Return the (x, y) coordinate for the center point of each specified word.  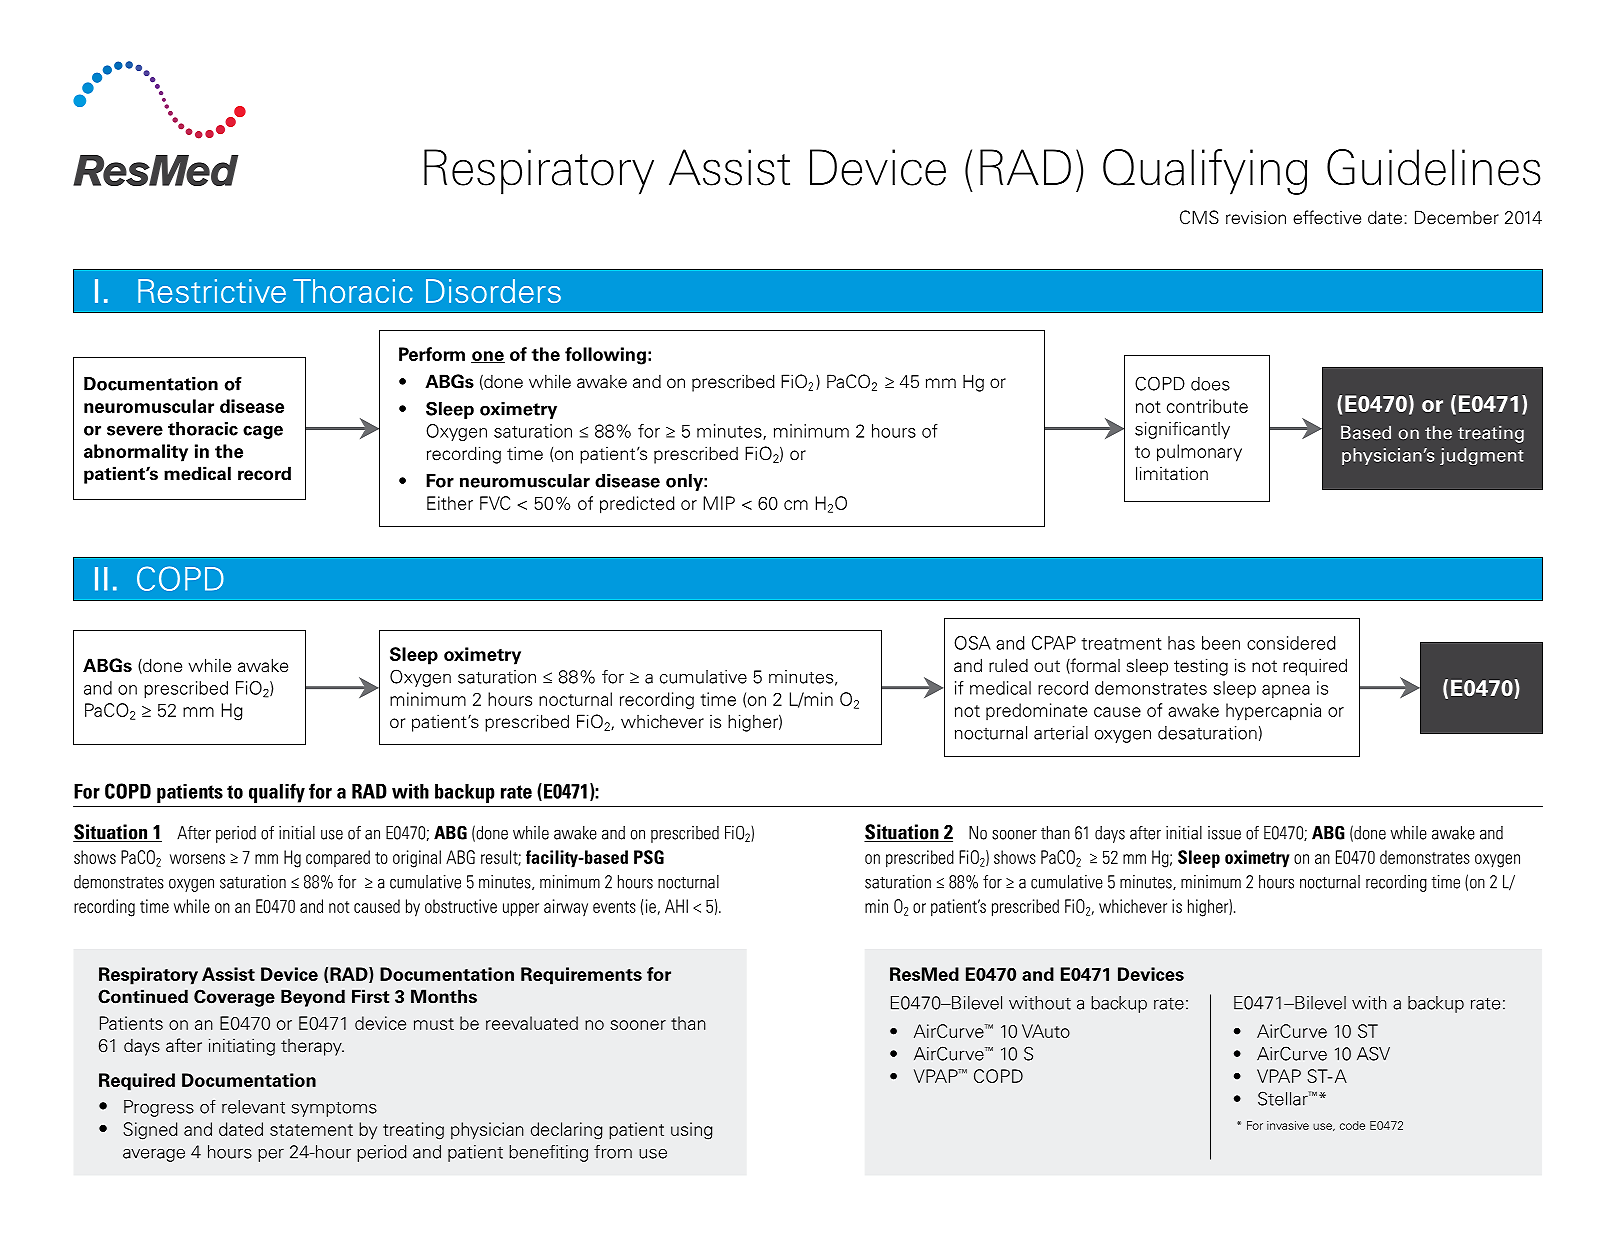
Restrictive (212, 291)
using (692, 1131)
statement (311, 1130)
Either (450, 503)
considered (1291, 643)
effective (1327, 217)
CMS (1199, 217)
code (1352, 1125)
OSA (972, 643)
